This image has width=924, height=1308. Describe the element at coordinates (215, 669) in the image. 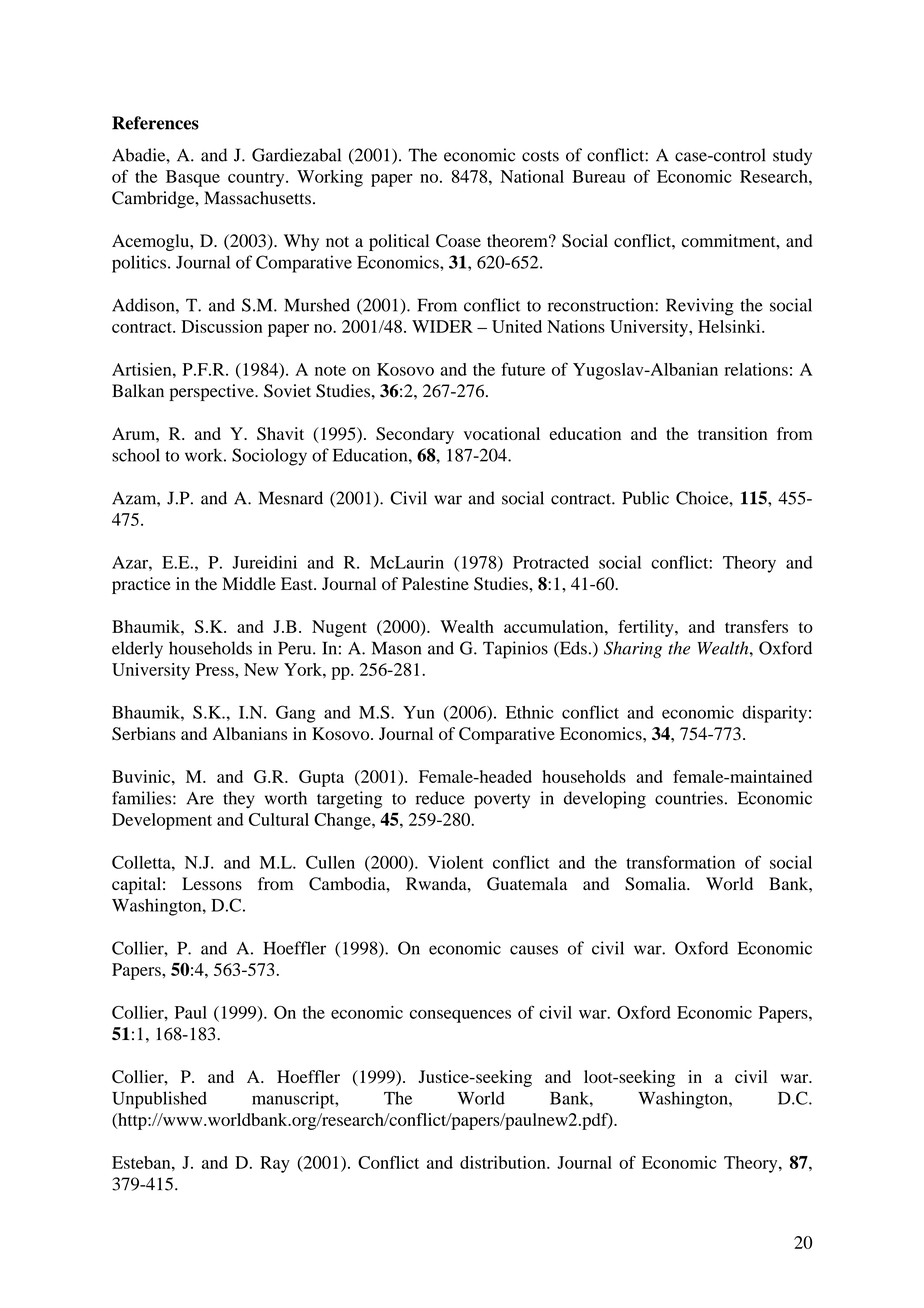

I see `Press` at that location.
